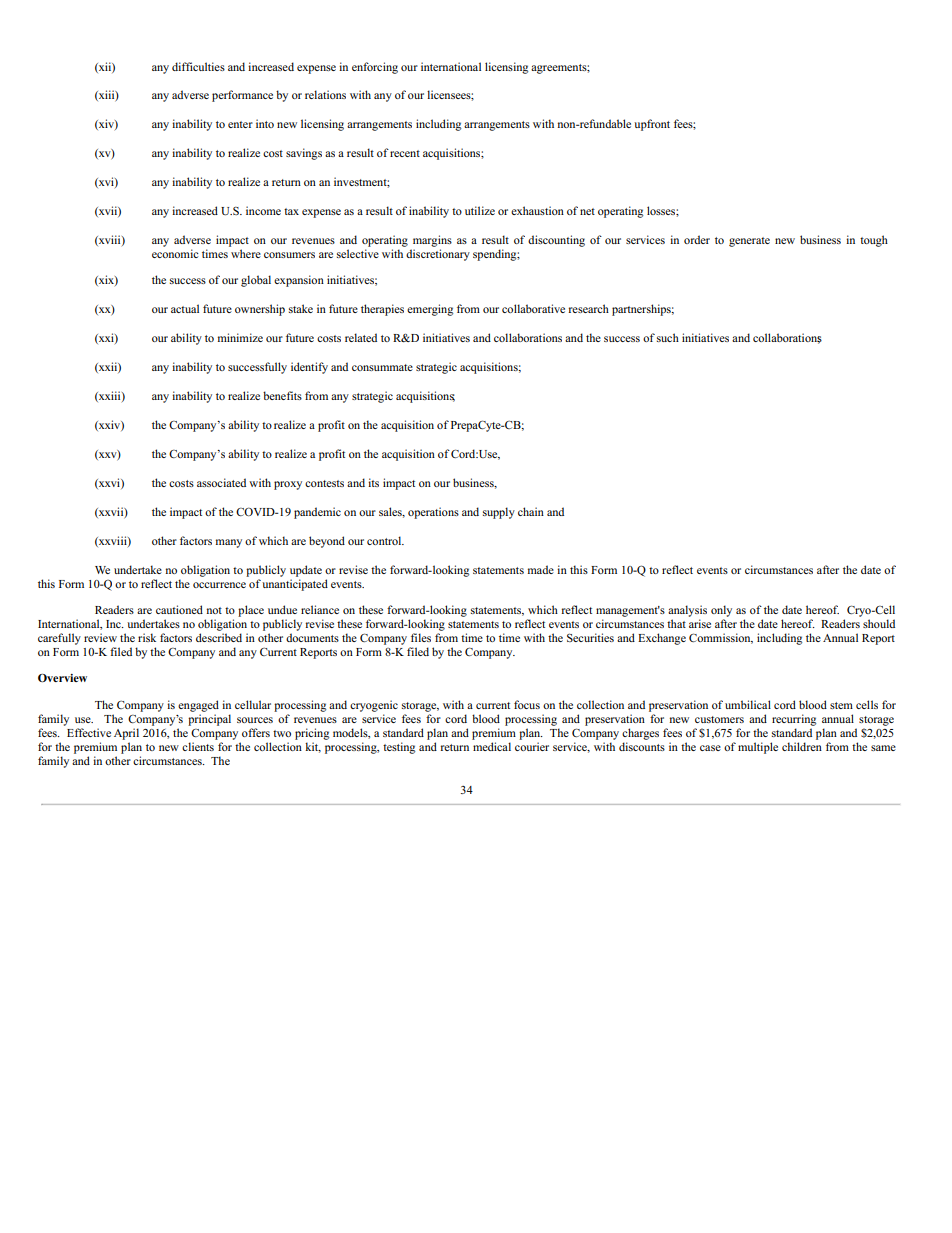 The height and width of the screenshot is (1233, 952). What do you see at coordinates (198, 66) in the screenshot?
I see `difficulties` at bounding box center [198, 66].
